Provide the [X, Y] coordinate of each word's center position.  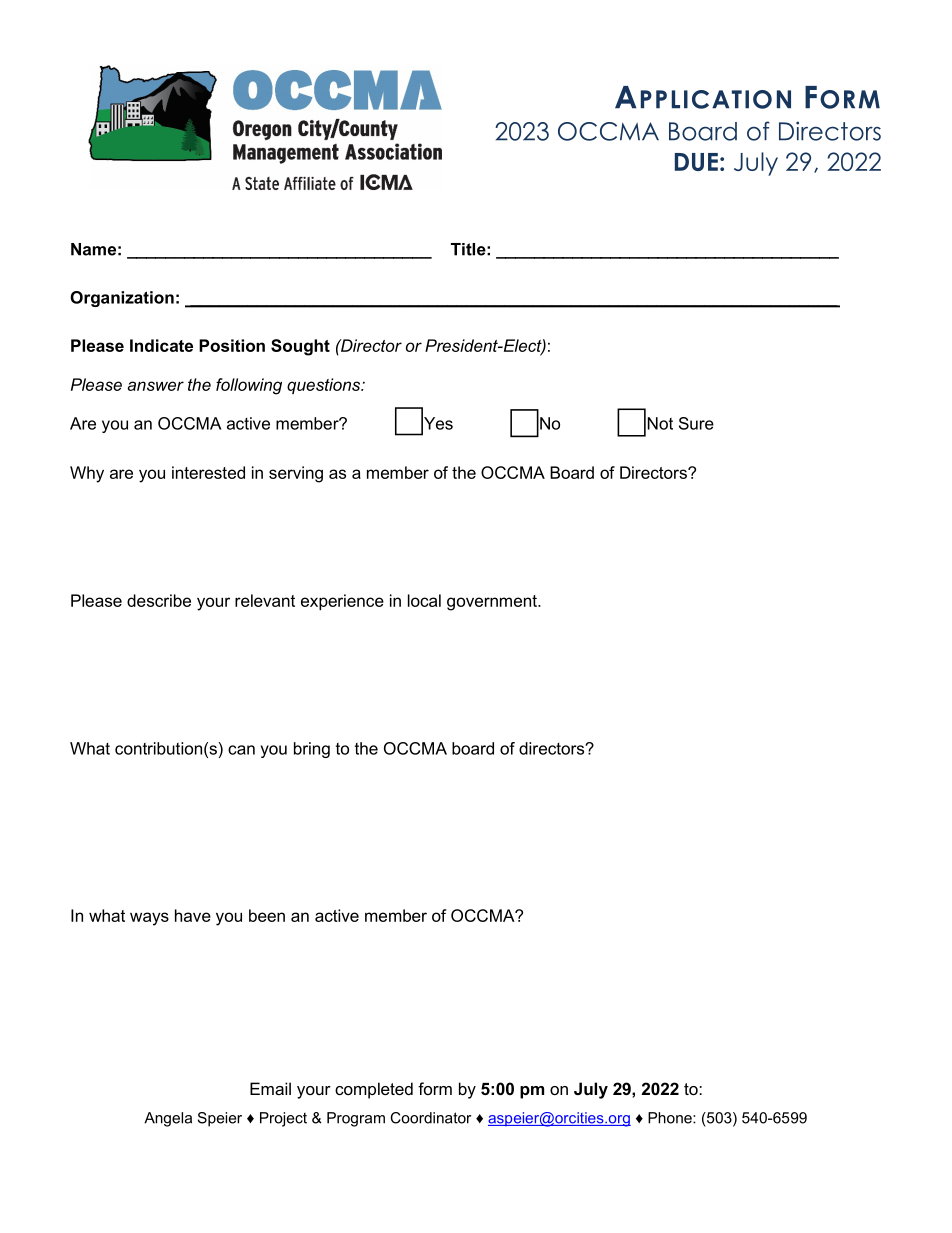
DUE [696, 162]
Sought [300, 347]
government [493, 603]
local [424, 600]
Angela [168, 1119]
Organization [122, 299]
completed [374, 1090]
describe [159, 600]
